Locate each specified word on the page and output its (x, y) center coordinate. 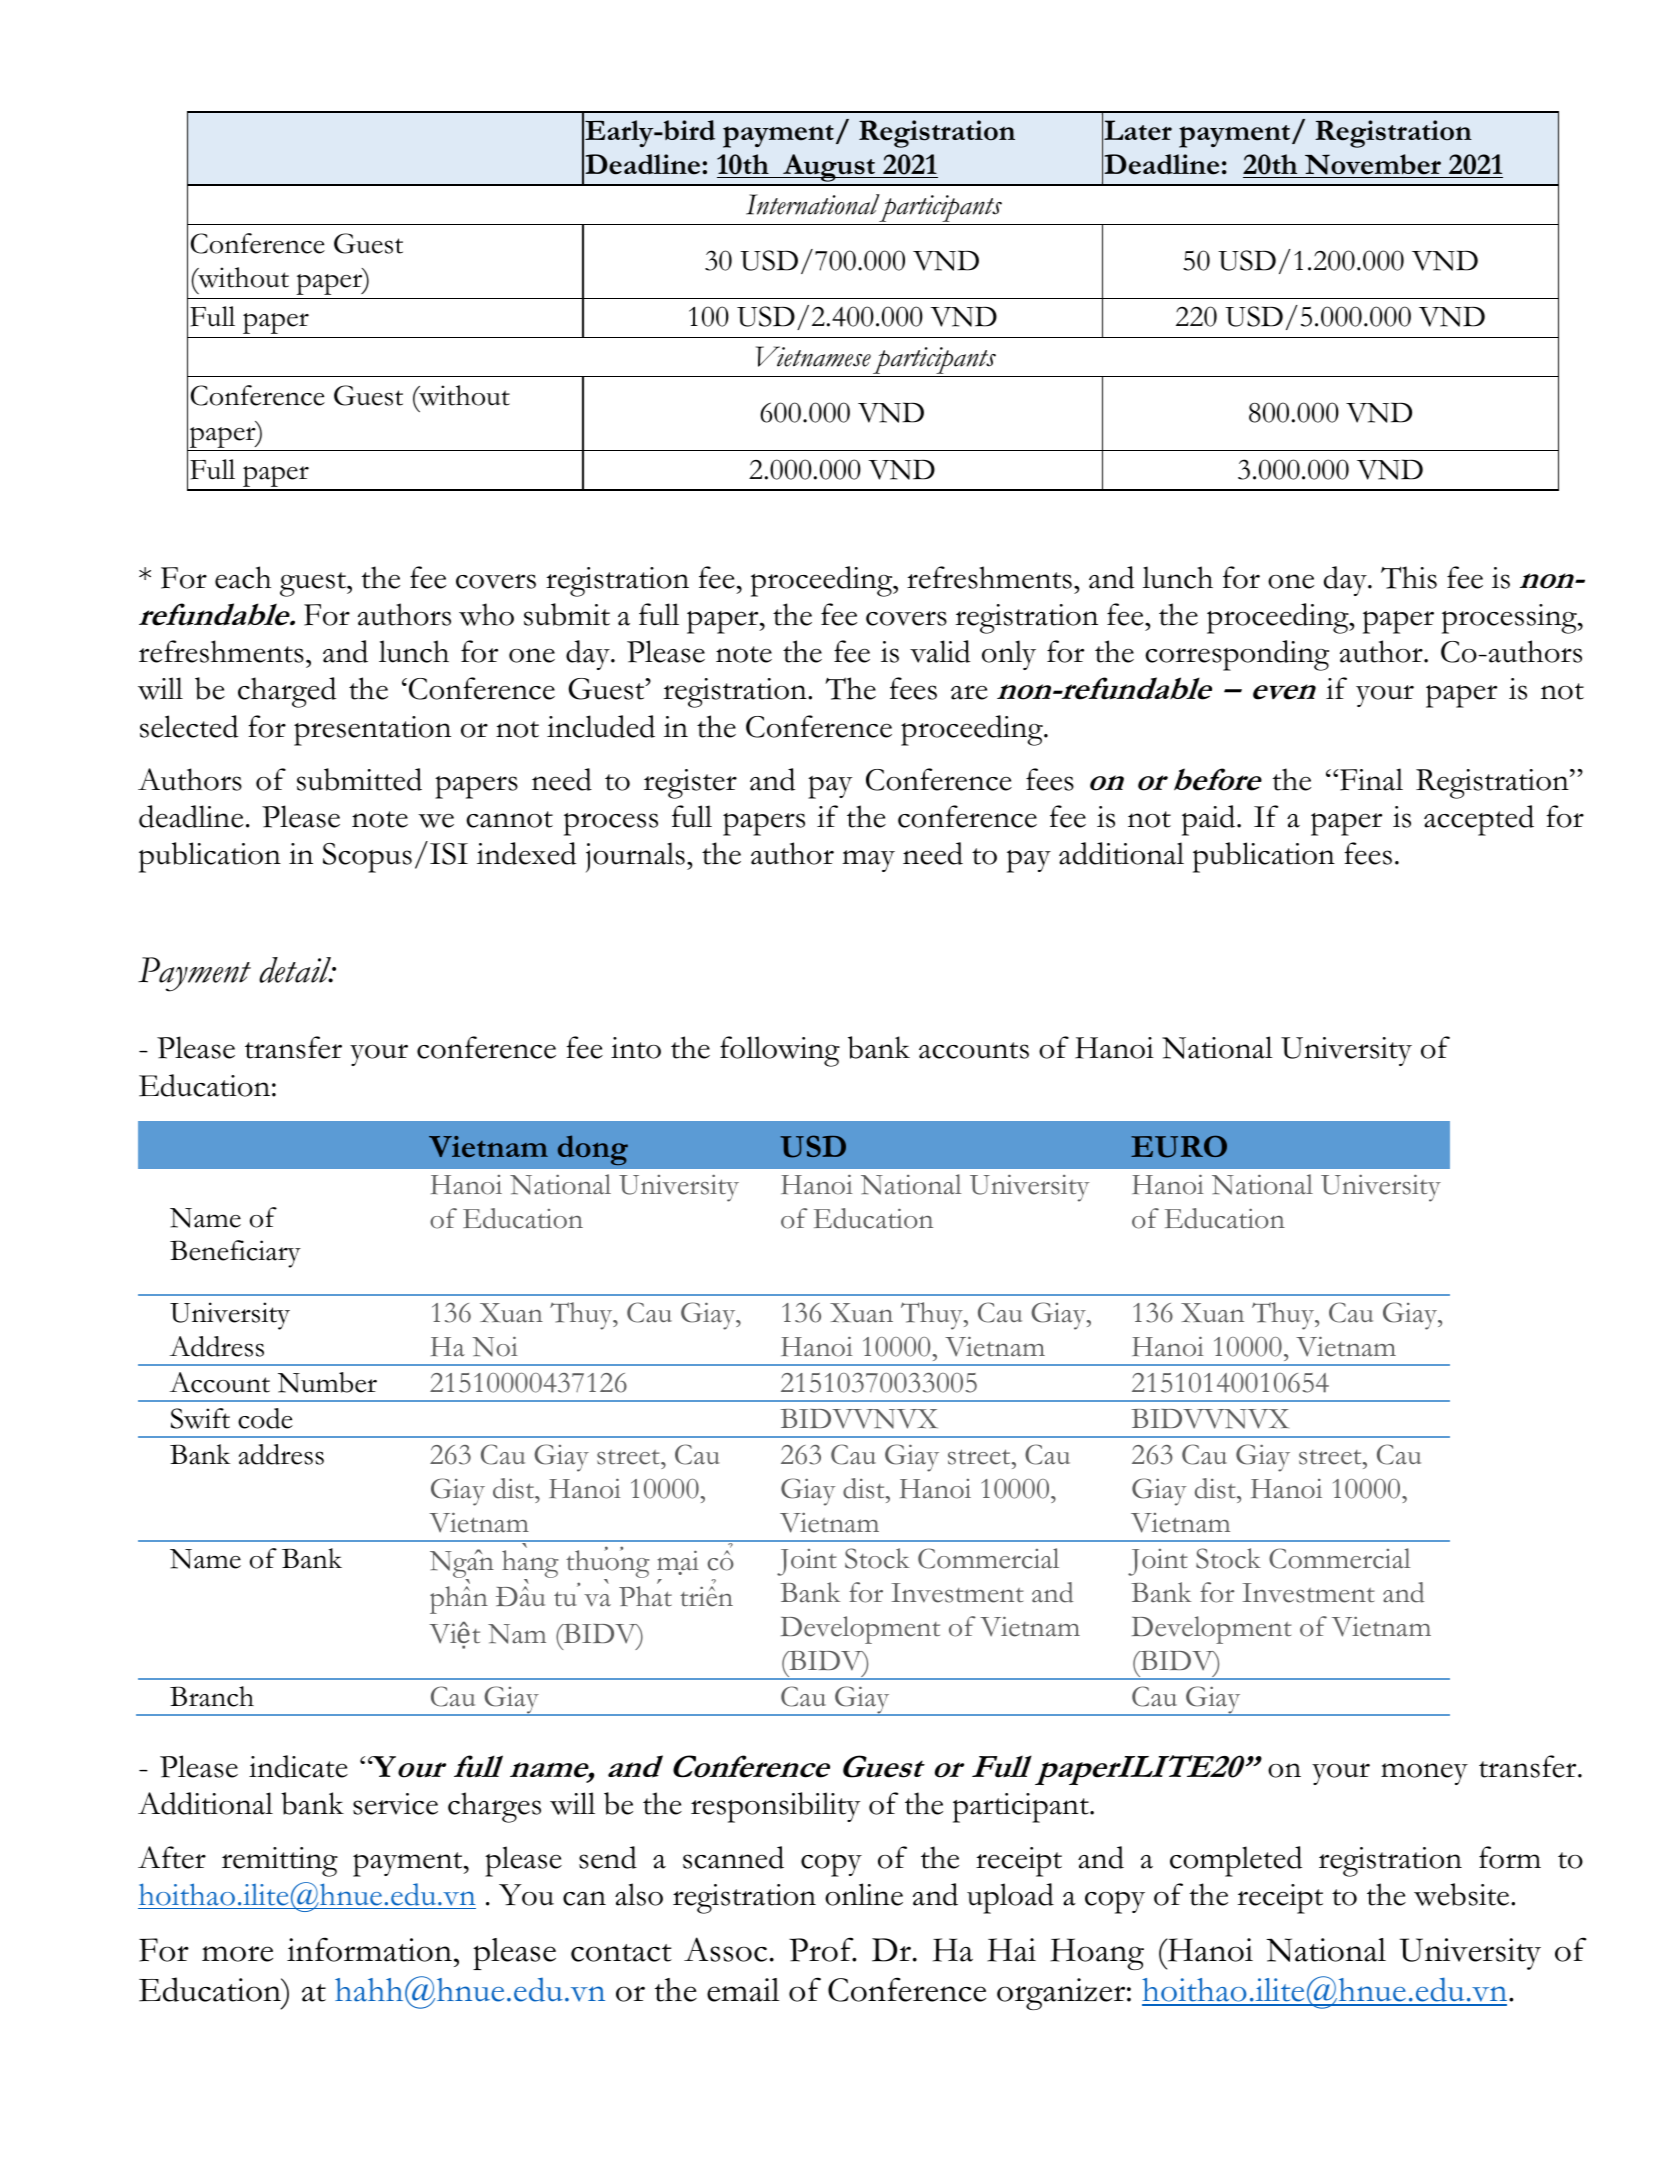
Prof (822, 1949)
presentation (372, 731)
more (237, 1954)
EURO (1179, 1146)
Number (327, 1382)
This (1409, 577)
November (1373, 164)
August (829, 169)
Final (1370, 779)
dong (593, 1150)
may (868, 861)
